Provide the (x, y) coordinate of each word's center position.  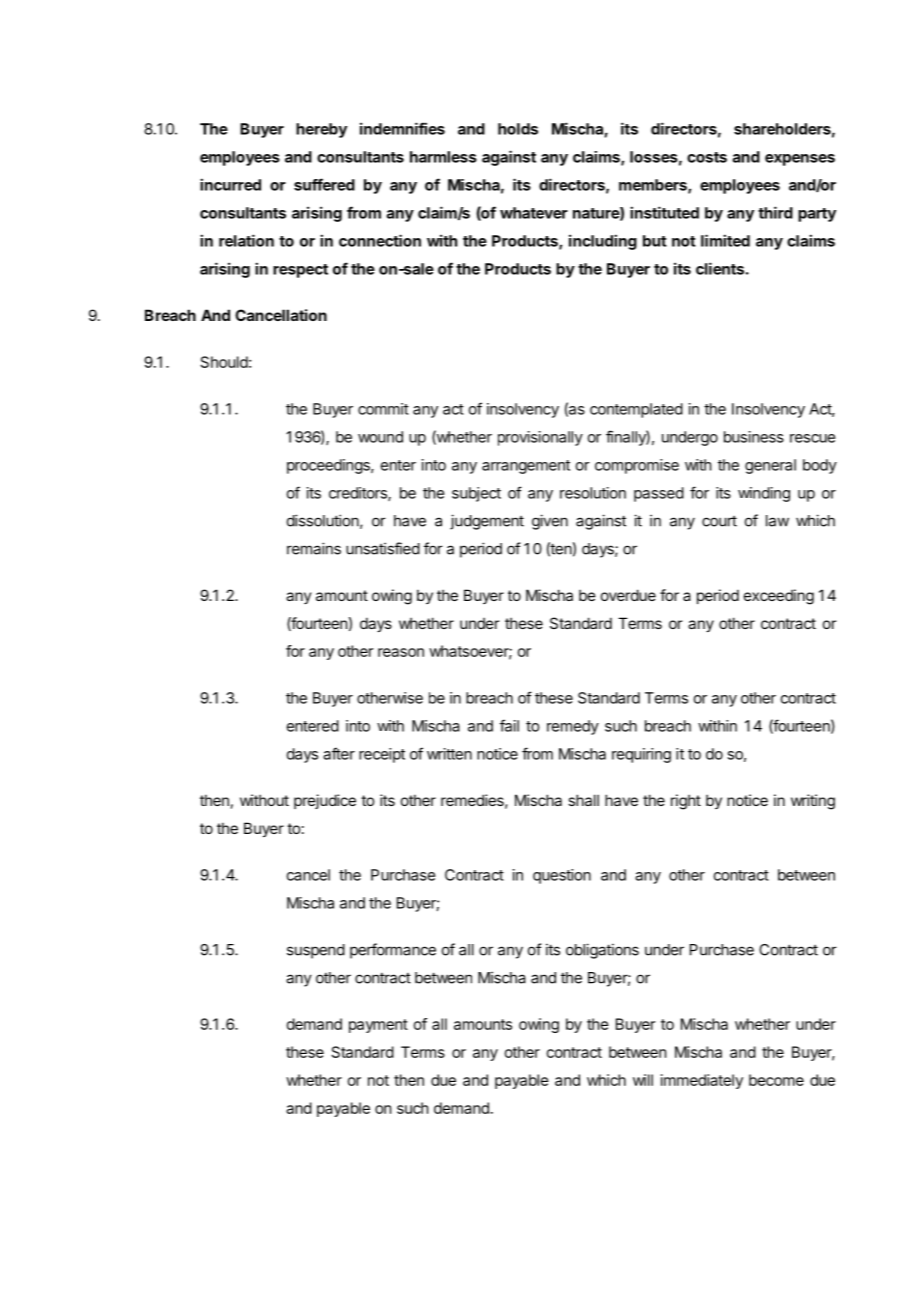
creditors (359, 494)
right (686, 802)
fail (509, 725)
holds (518, 129)
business (754, 437)
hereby (321, 130)
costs (707, 157)
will (643, 1080)
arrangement (526, 467)
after (339, 753)
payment (378, 1026)
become (776, 1080)
